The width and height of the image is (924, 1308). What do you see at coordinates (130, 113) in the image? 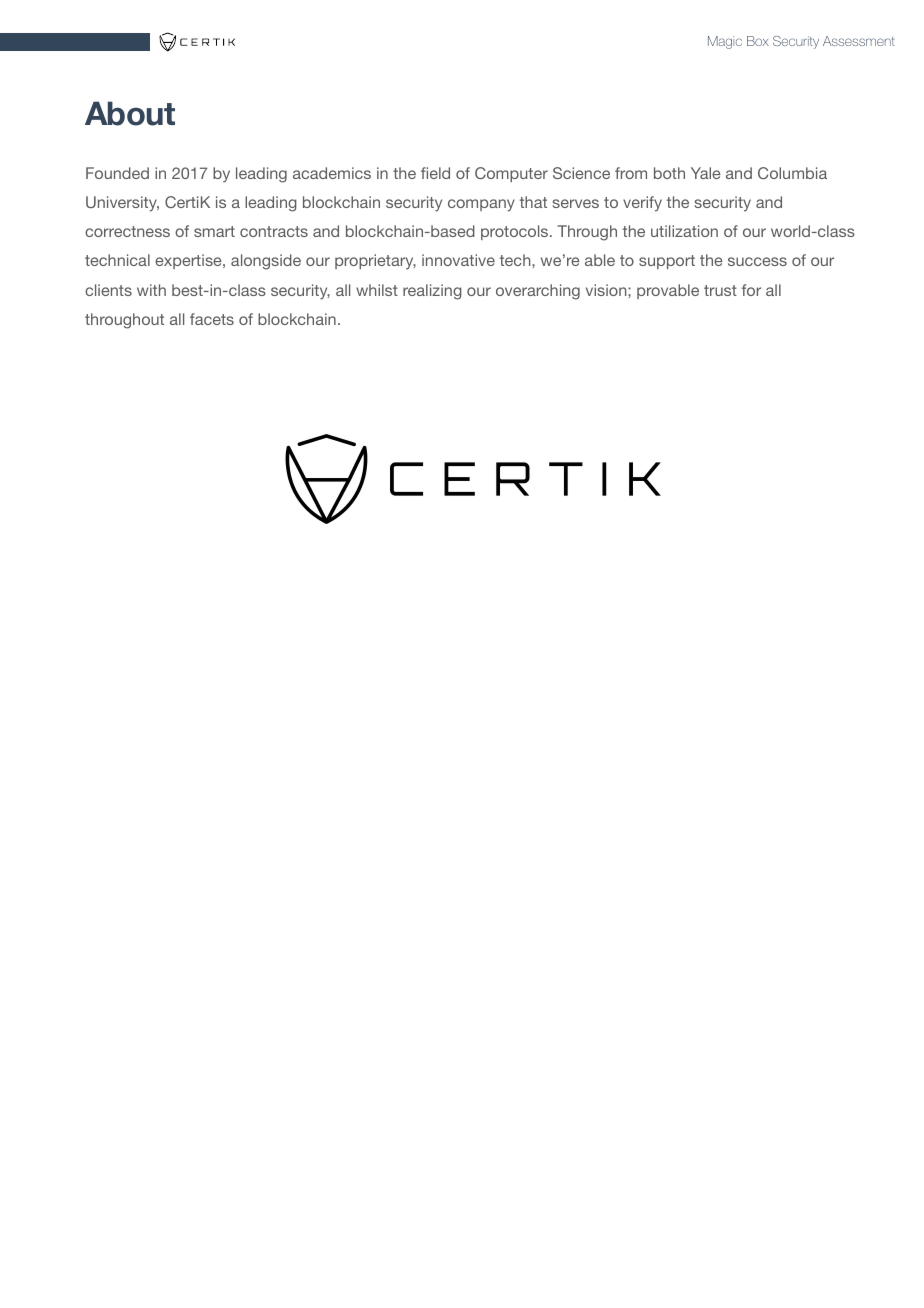
I see `About` at bounding box center [130, 113].
